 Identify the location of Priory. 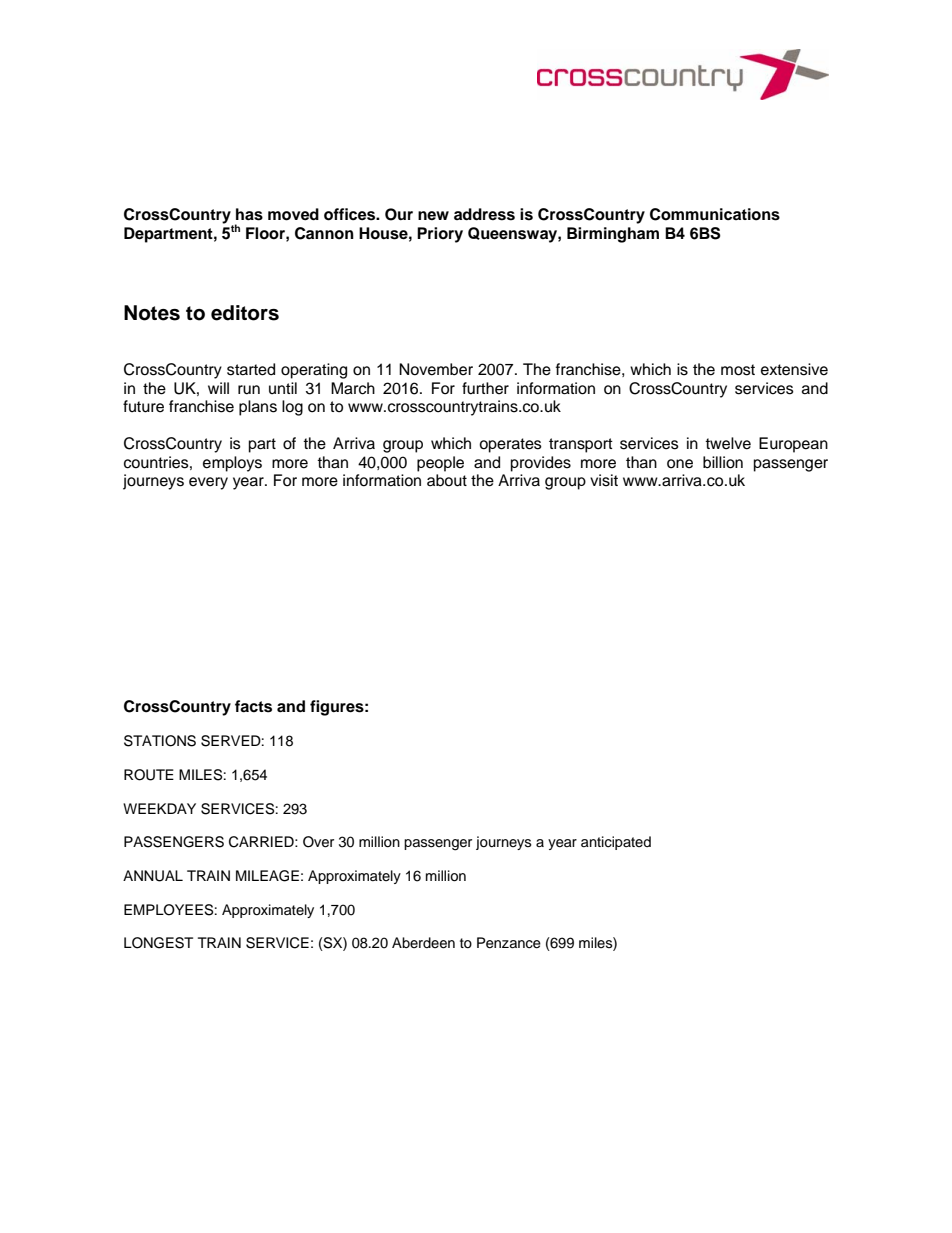
(440, 235).
